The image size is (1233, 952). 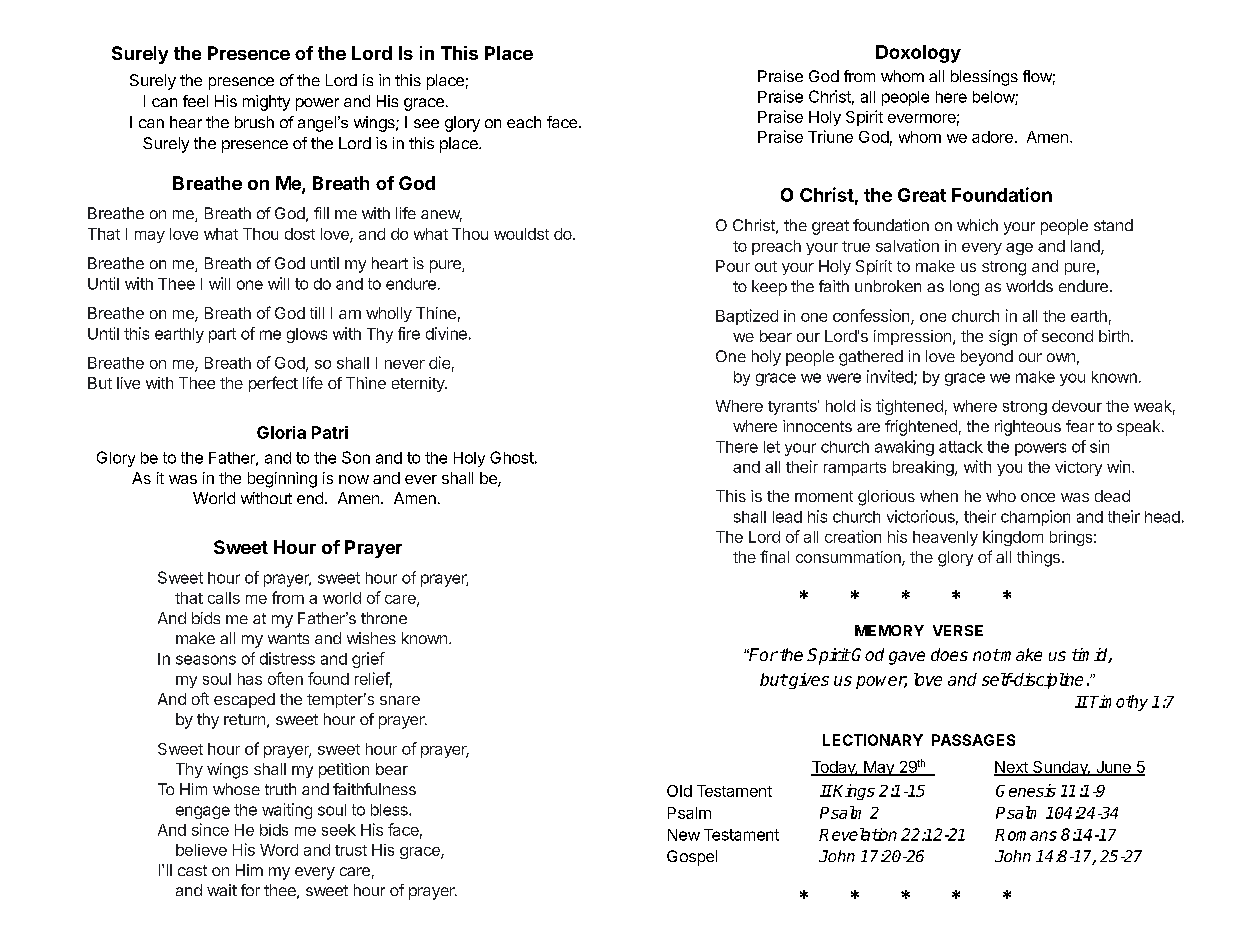 I want to click on VERSE, so click(x=958, y=630).
